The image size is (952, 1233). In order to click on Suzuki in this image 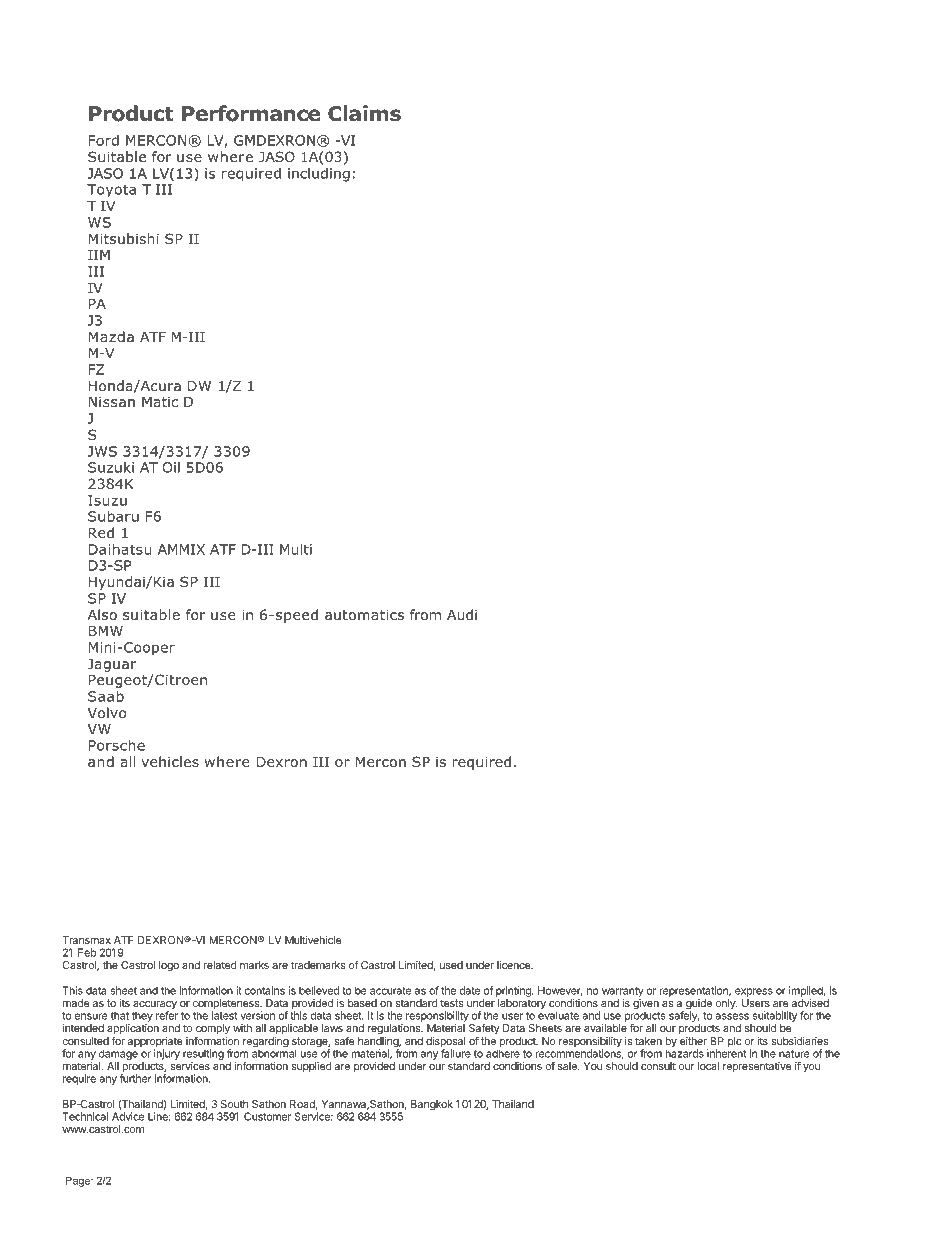, I will do `click(111, 467)`.
